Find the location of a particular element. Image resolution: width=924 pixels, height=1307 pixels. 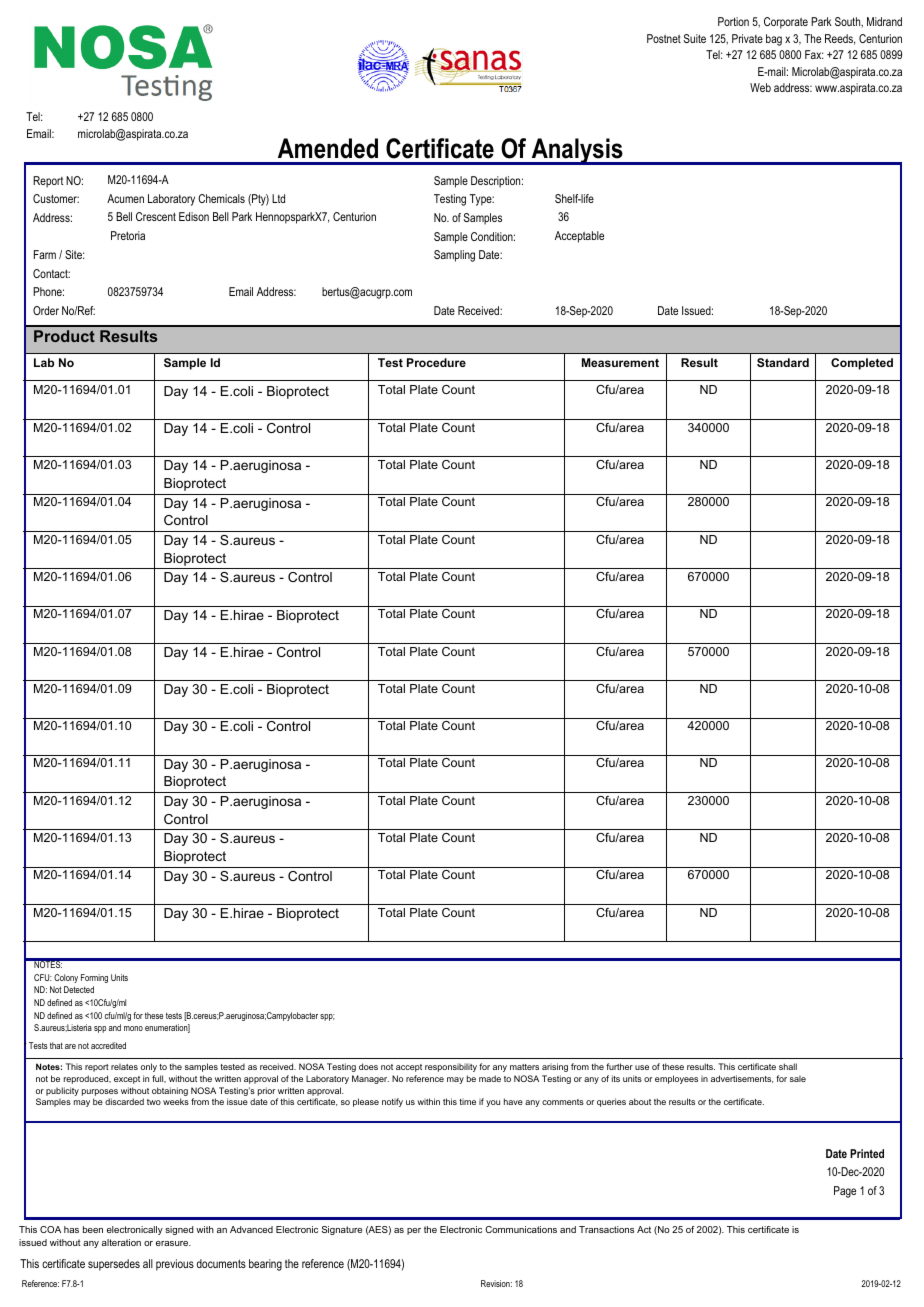

Forming is located at coordinates (94, 978).
